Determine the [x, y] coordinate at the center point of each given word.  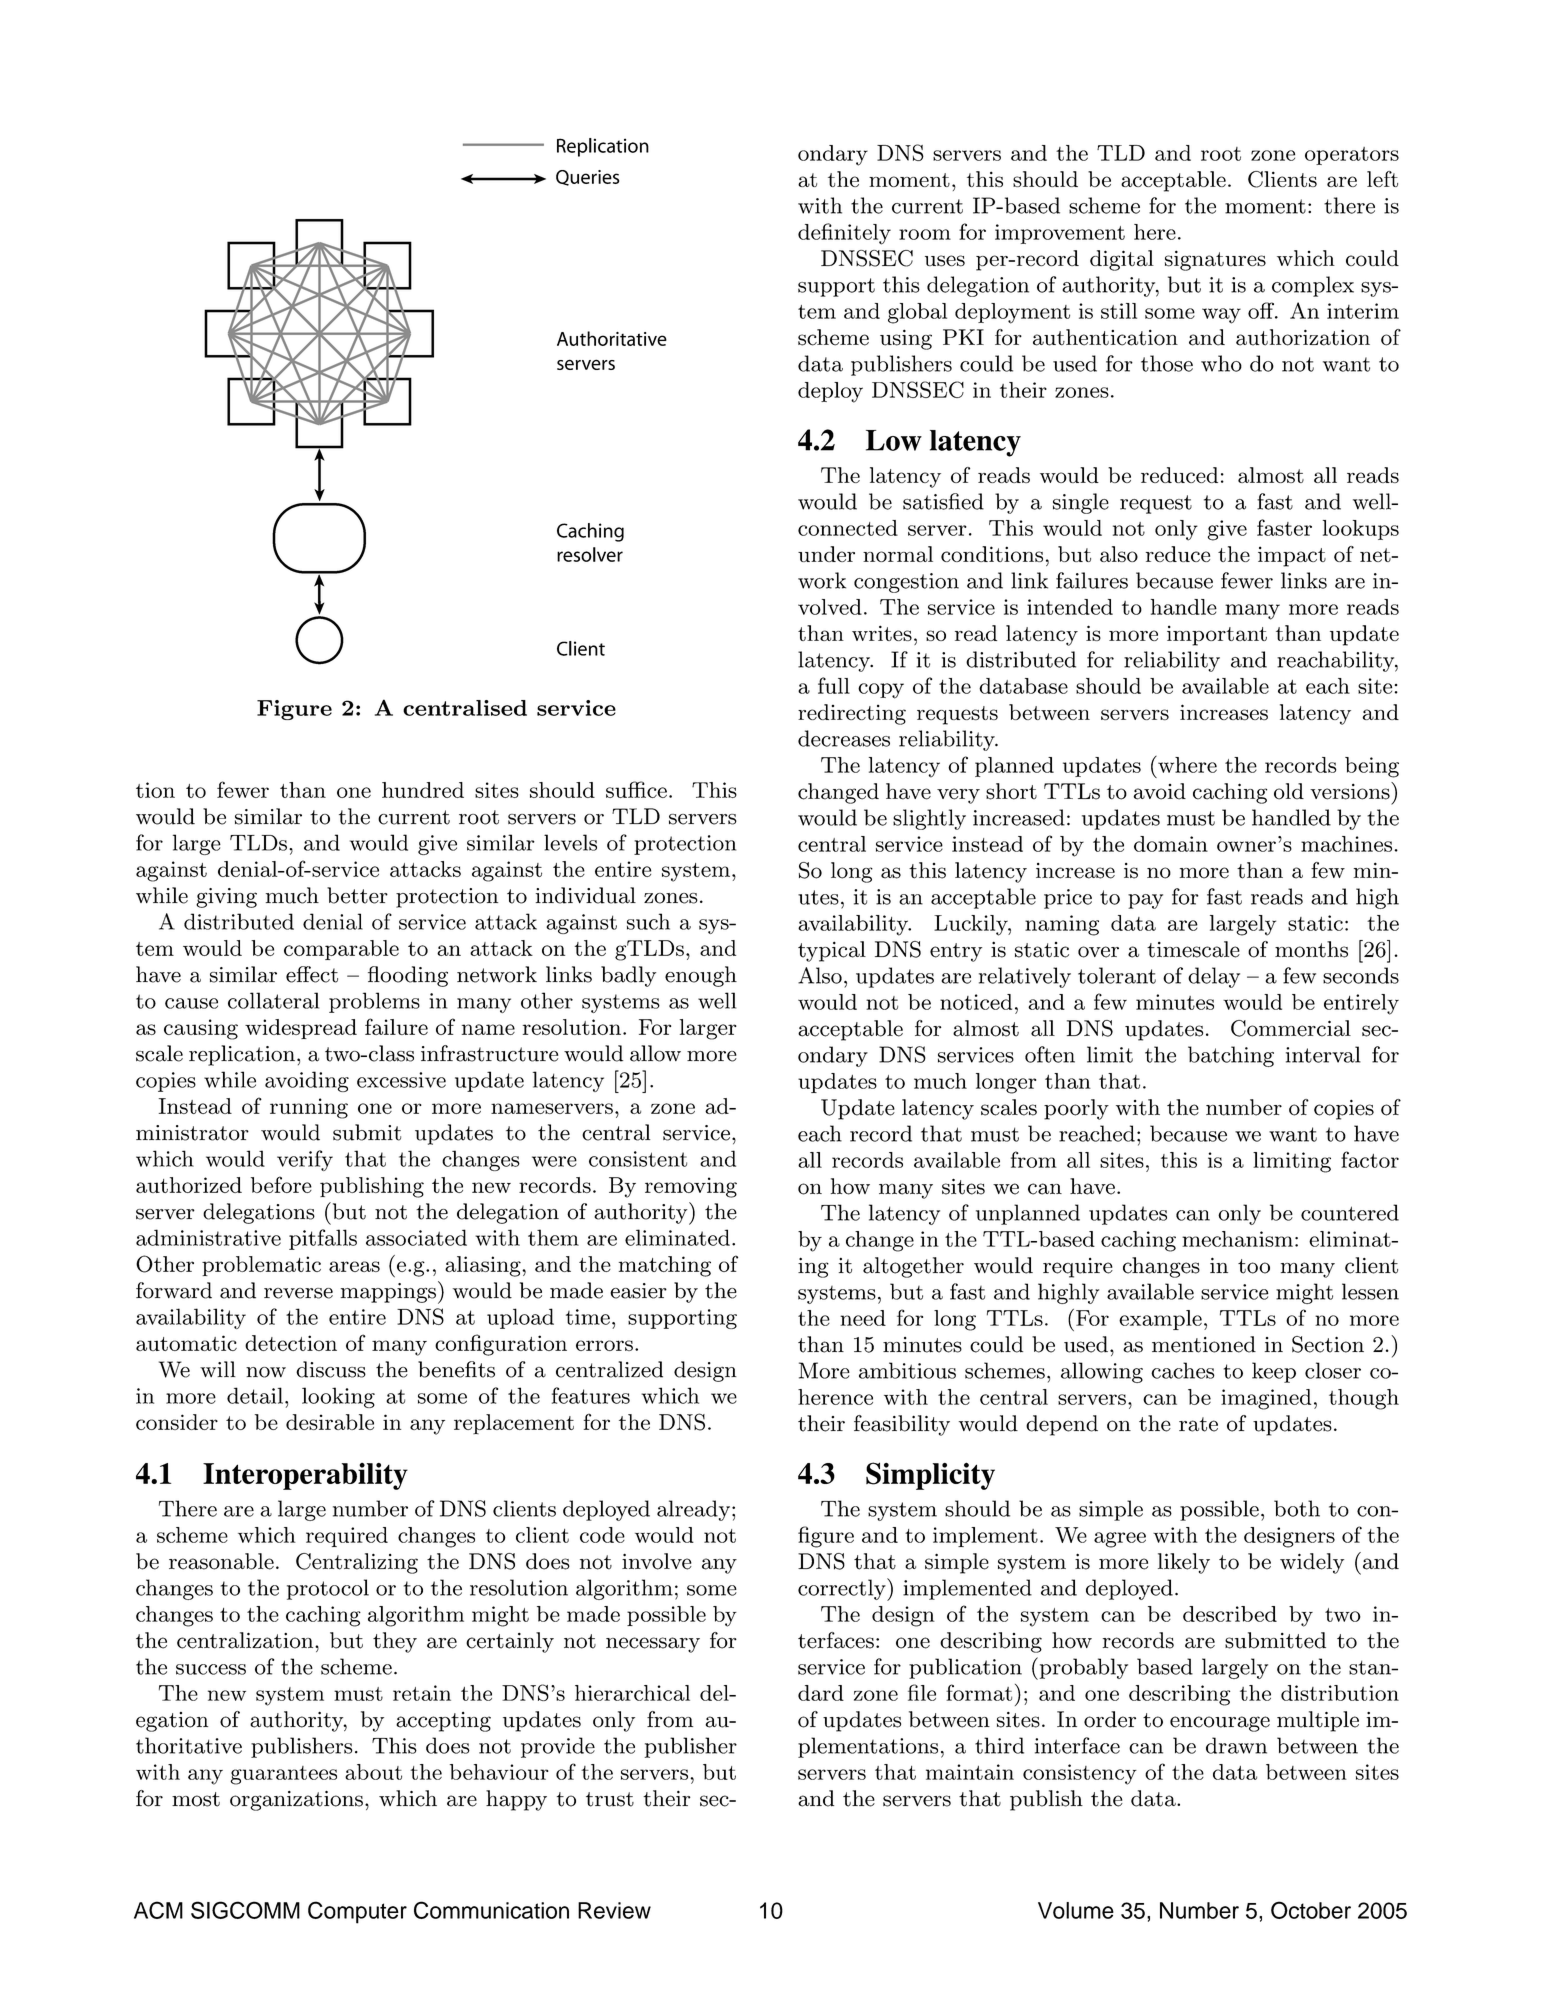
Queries [587, 178]
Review [614, 1910]
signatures [1215, 260]
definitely [844, 234]
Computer [357, 1912]
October [1311, 1910]
